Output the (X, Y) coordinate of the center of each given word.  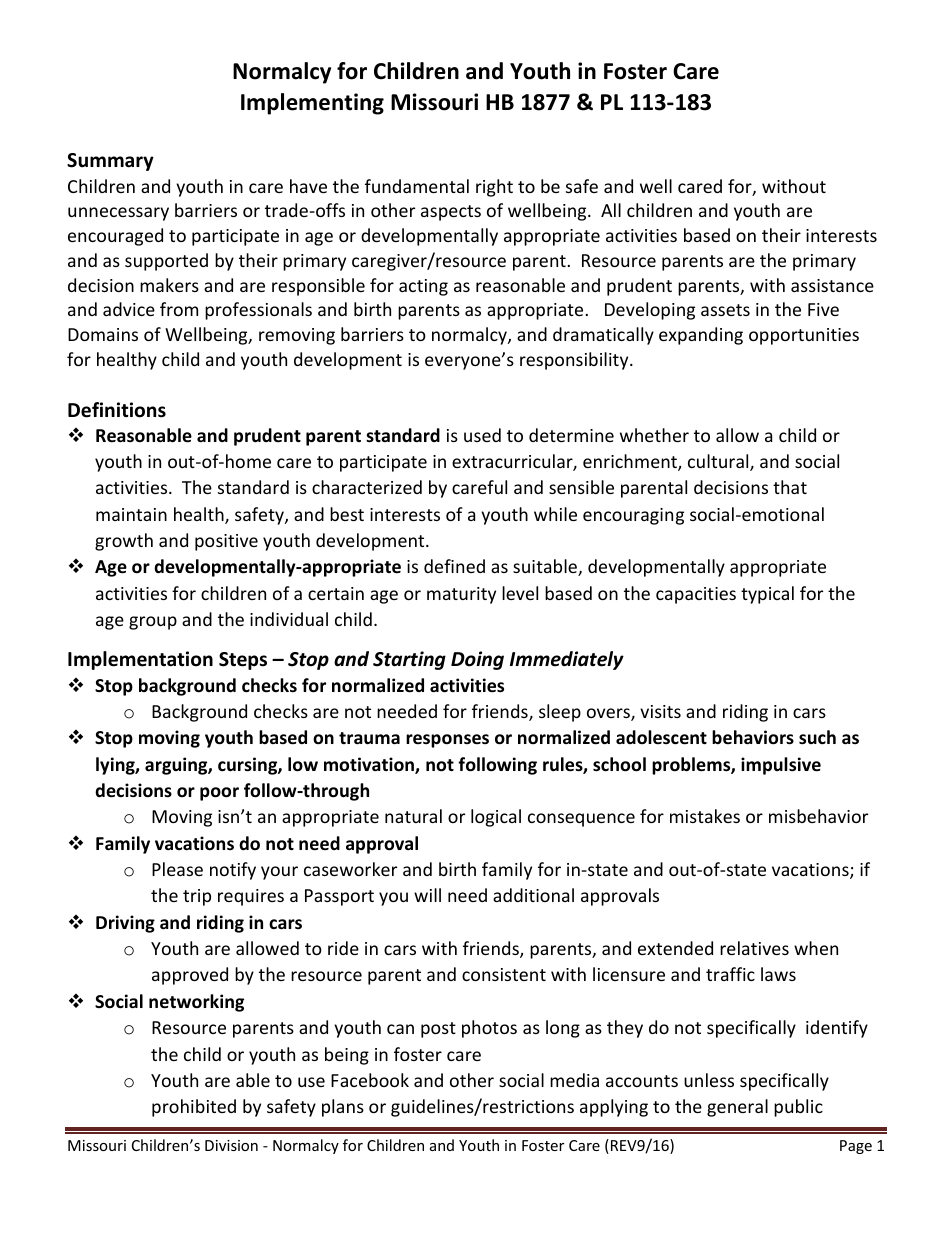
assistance (832, 285)
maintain (131, 514)
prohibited (194, 1108)
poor (219, 794)
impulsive (781, 766)
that (790, 487)
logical (496, 818)
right (494, 188)
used (482, 435)
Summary (110, 162)
